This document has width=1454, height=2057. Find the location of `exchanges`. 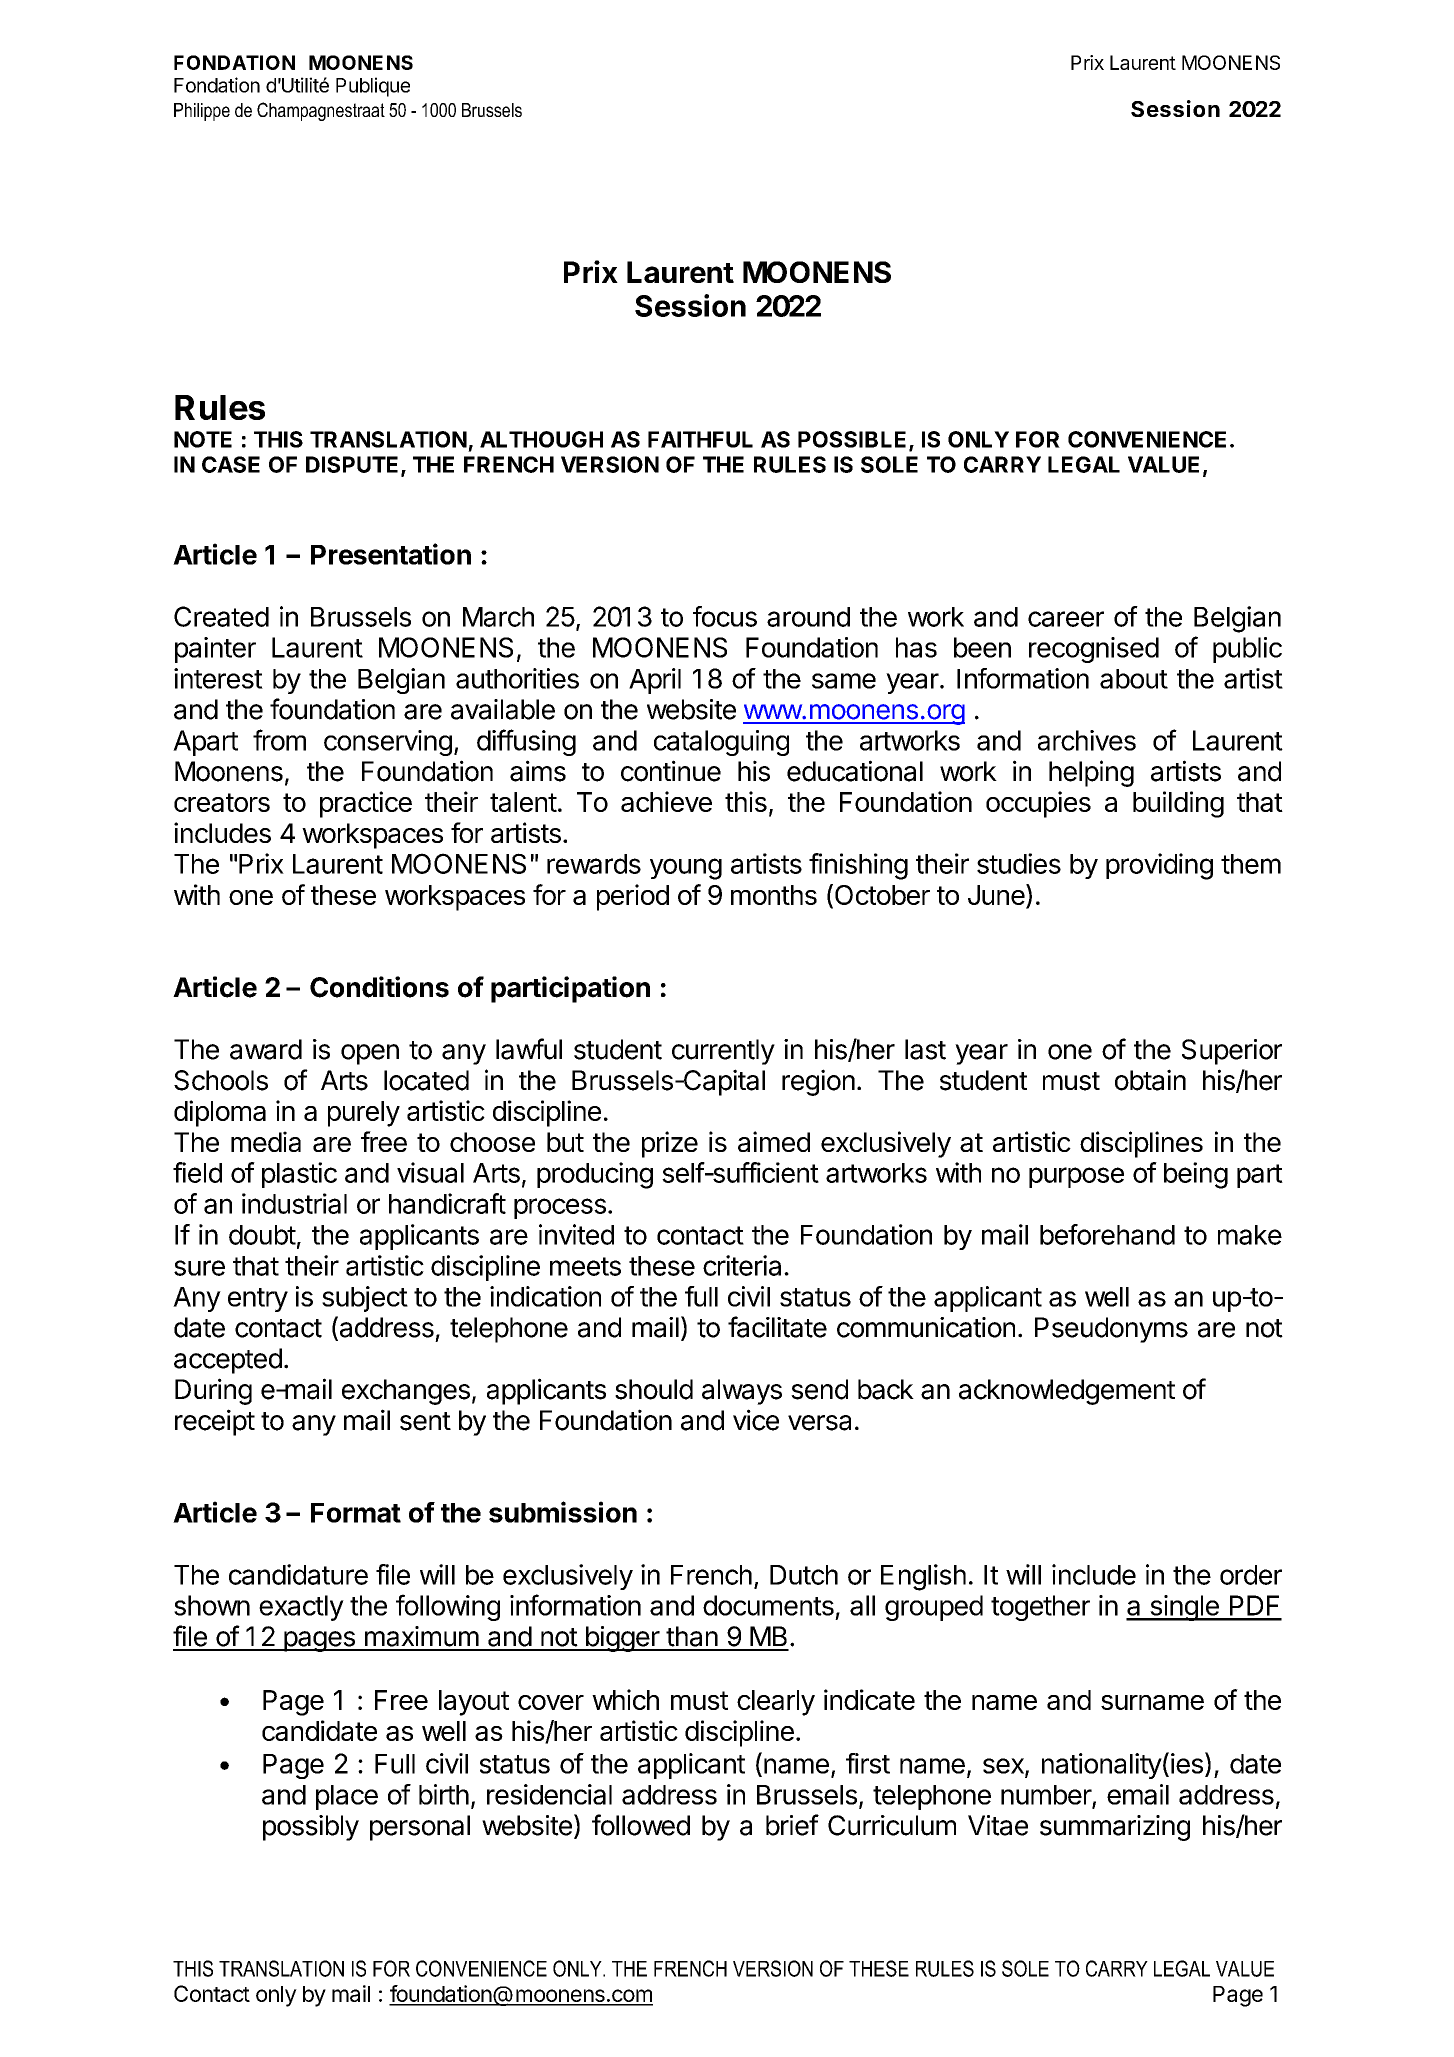

exchanges is located at coordinates (406, 1392).
